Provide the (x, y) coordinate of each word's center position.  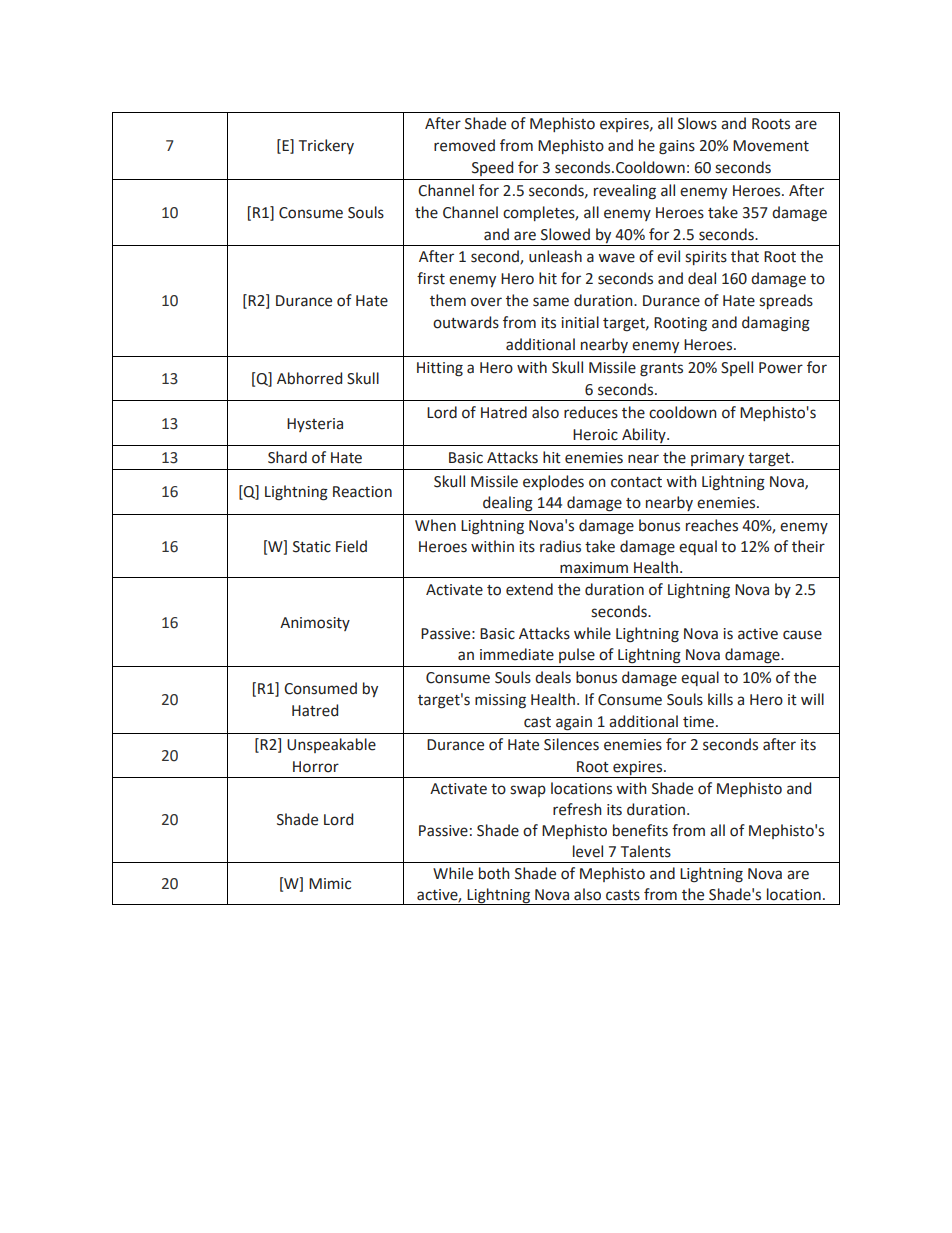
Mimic (330, 884)
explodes (553, 482)
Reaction (362, 492)
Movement (771, 146)
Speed (492, 168)
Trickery (326, 146)
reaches (712, 525)
